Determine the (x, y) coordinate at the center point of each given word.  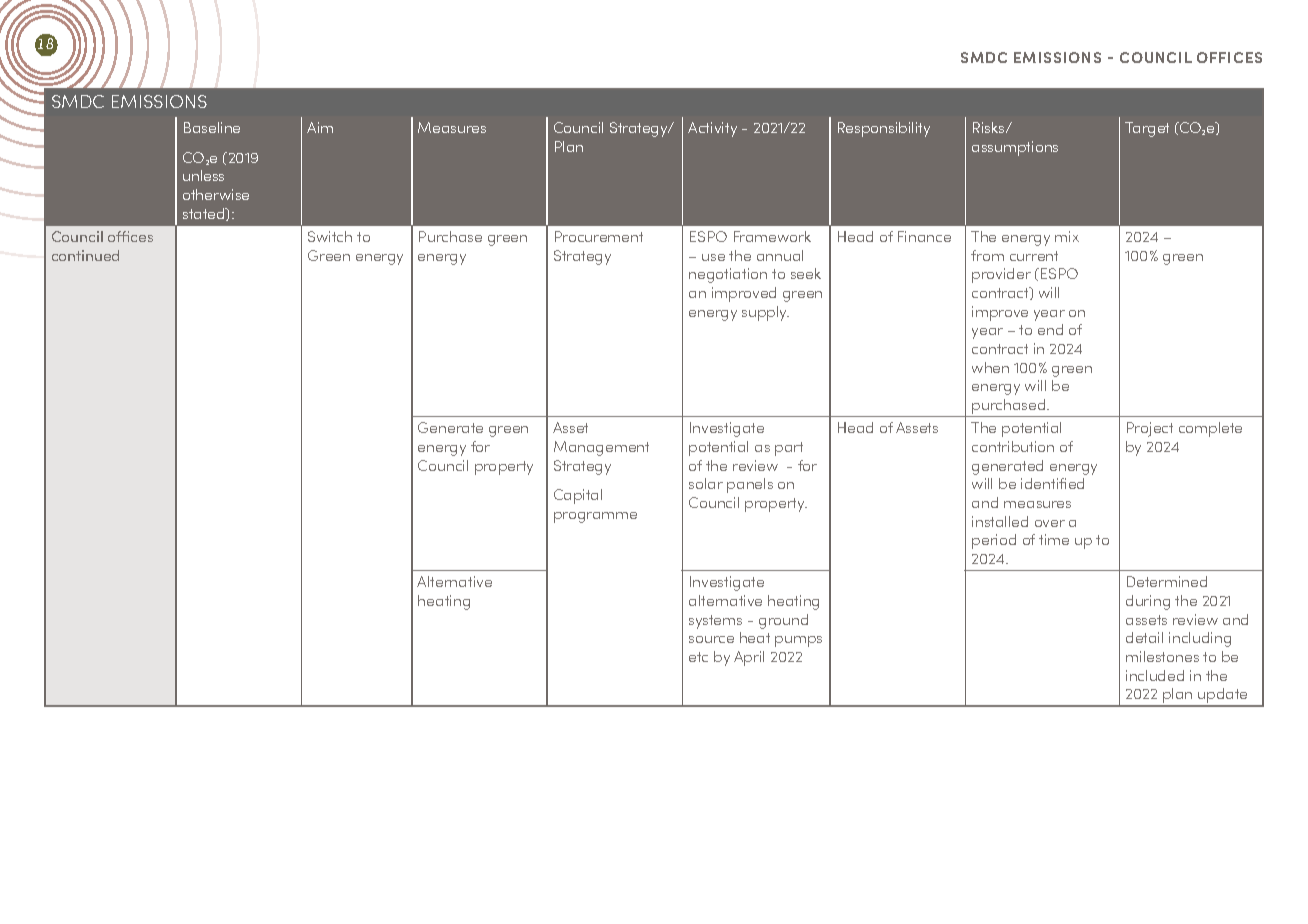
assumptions (1015, 148)
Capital (578, 496)
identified (1052, 483)
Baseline (212, 127)
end (1050, 329)
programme (595, 517)
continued (85, 255)
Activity (712, 129)
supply (765, 313)
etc (698, 657)
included (1155, 675)
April (749, 658)
